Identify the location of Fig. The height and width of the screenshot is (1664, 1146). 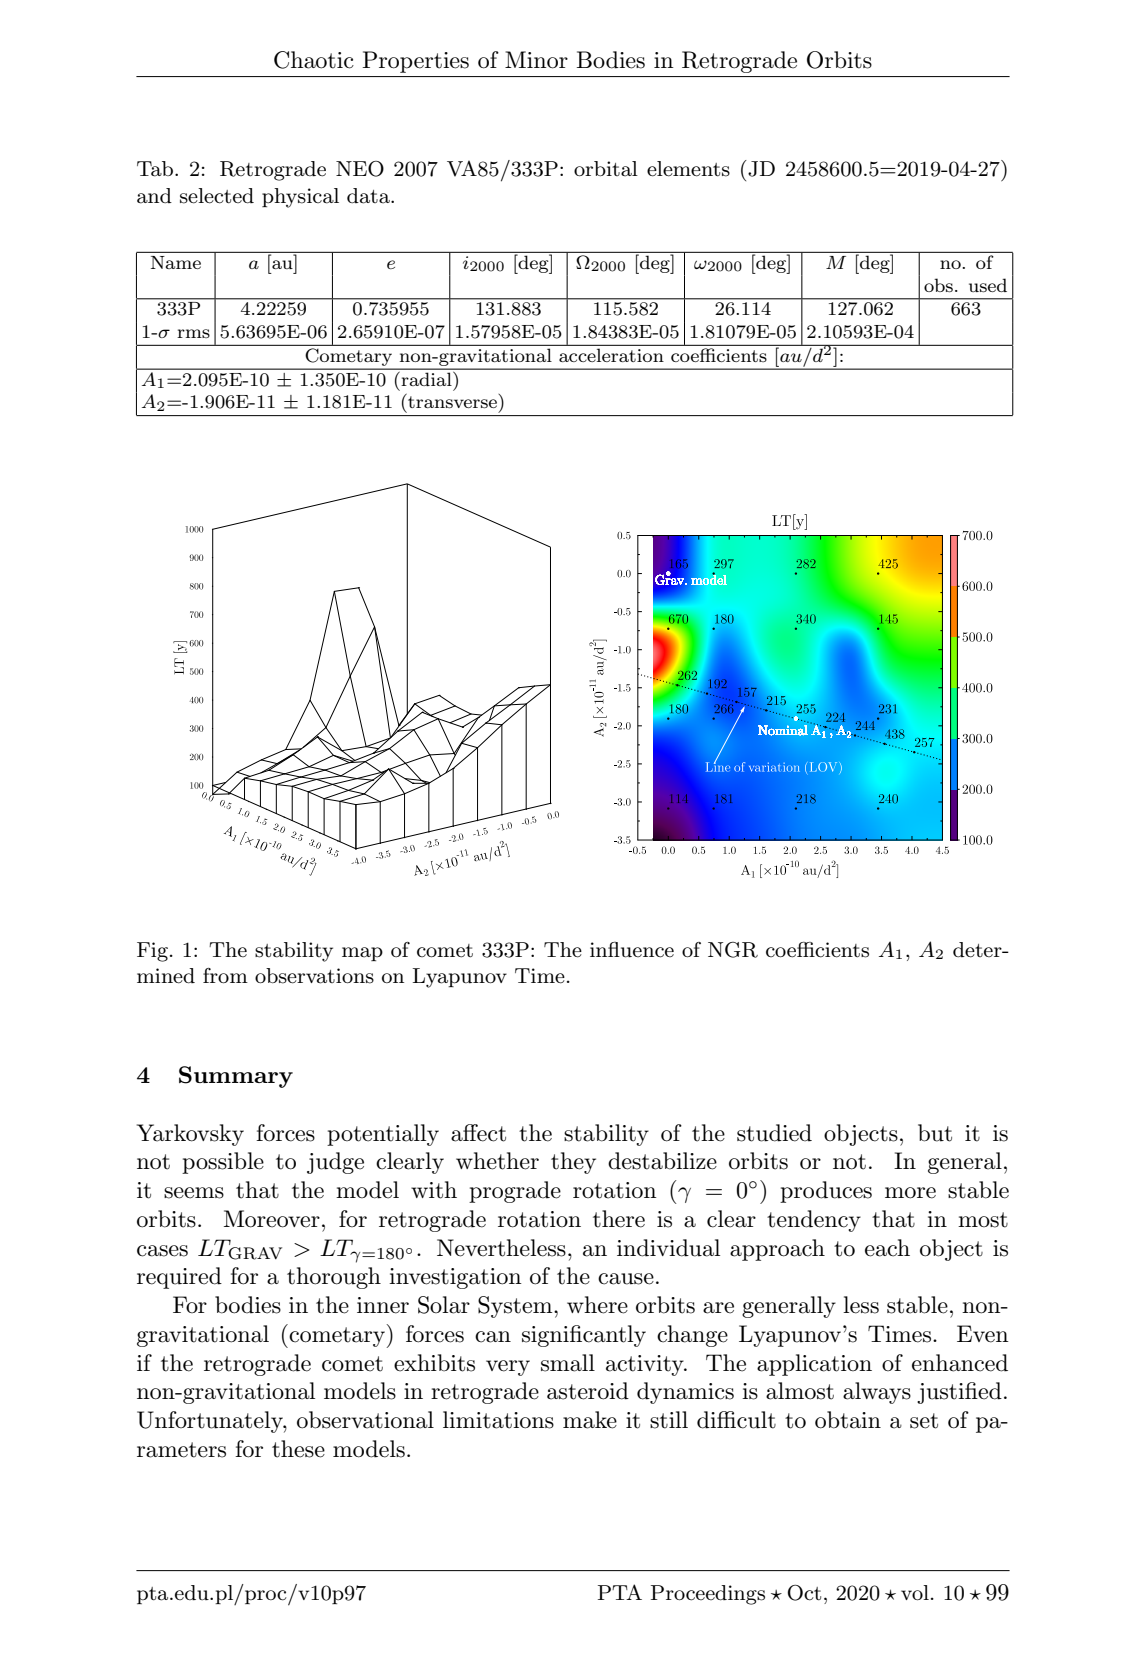
(152, 952).
